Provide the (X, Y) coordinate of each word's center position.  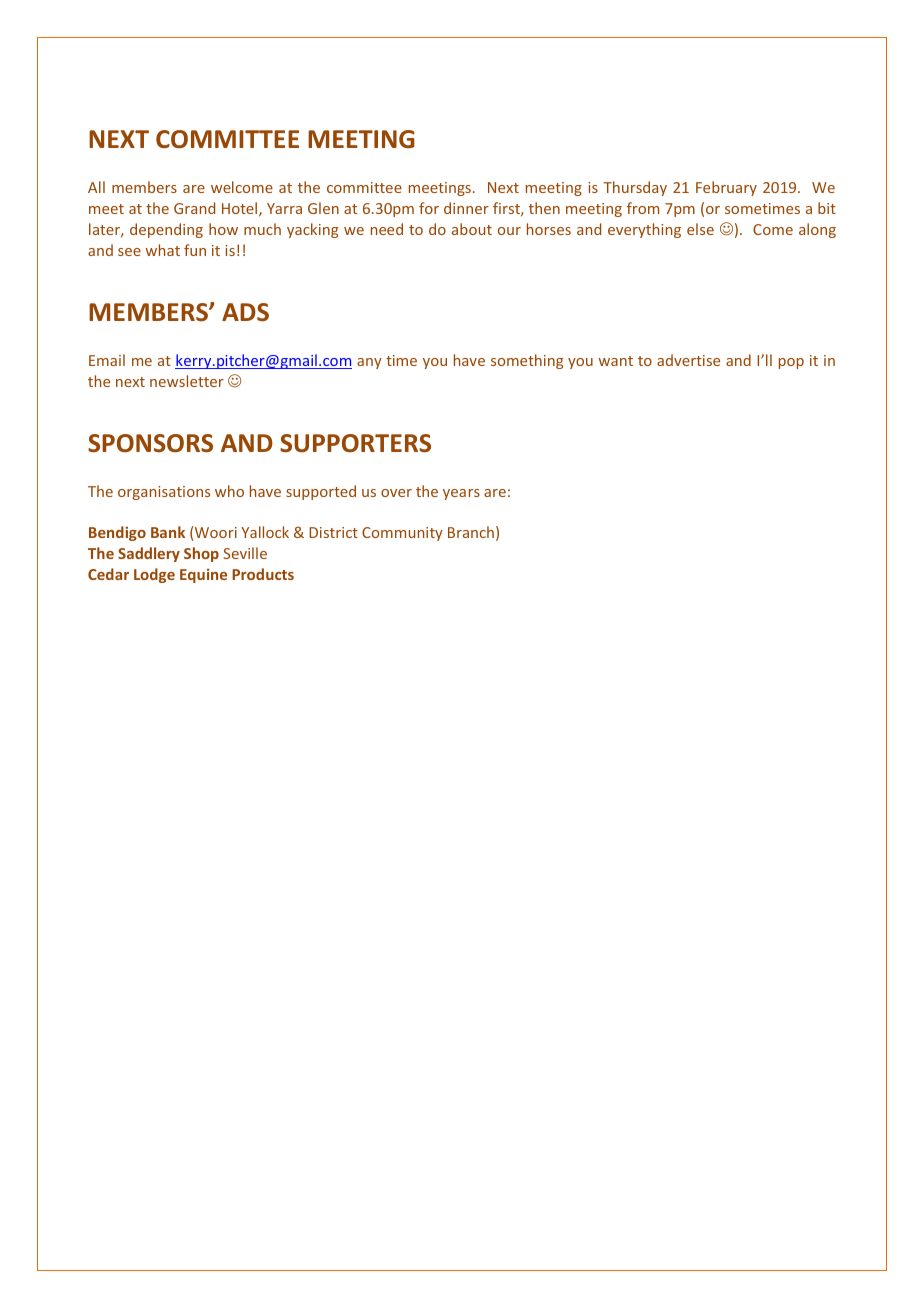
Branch (471, 532)
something (527, 361)
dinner (466, 208)
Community (402, 534)
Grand (194, 208)
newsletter (187, 381)
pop (791, 363)
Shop (201, 554)
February (726, 188)
